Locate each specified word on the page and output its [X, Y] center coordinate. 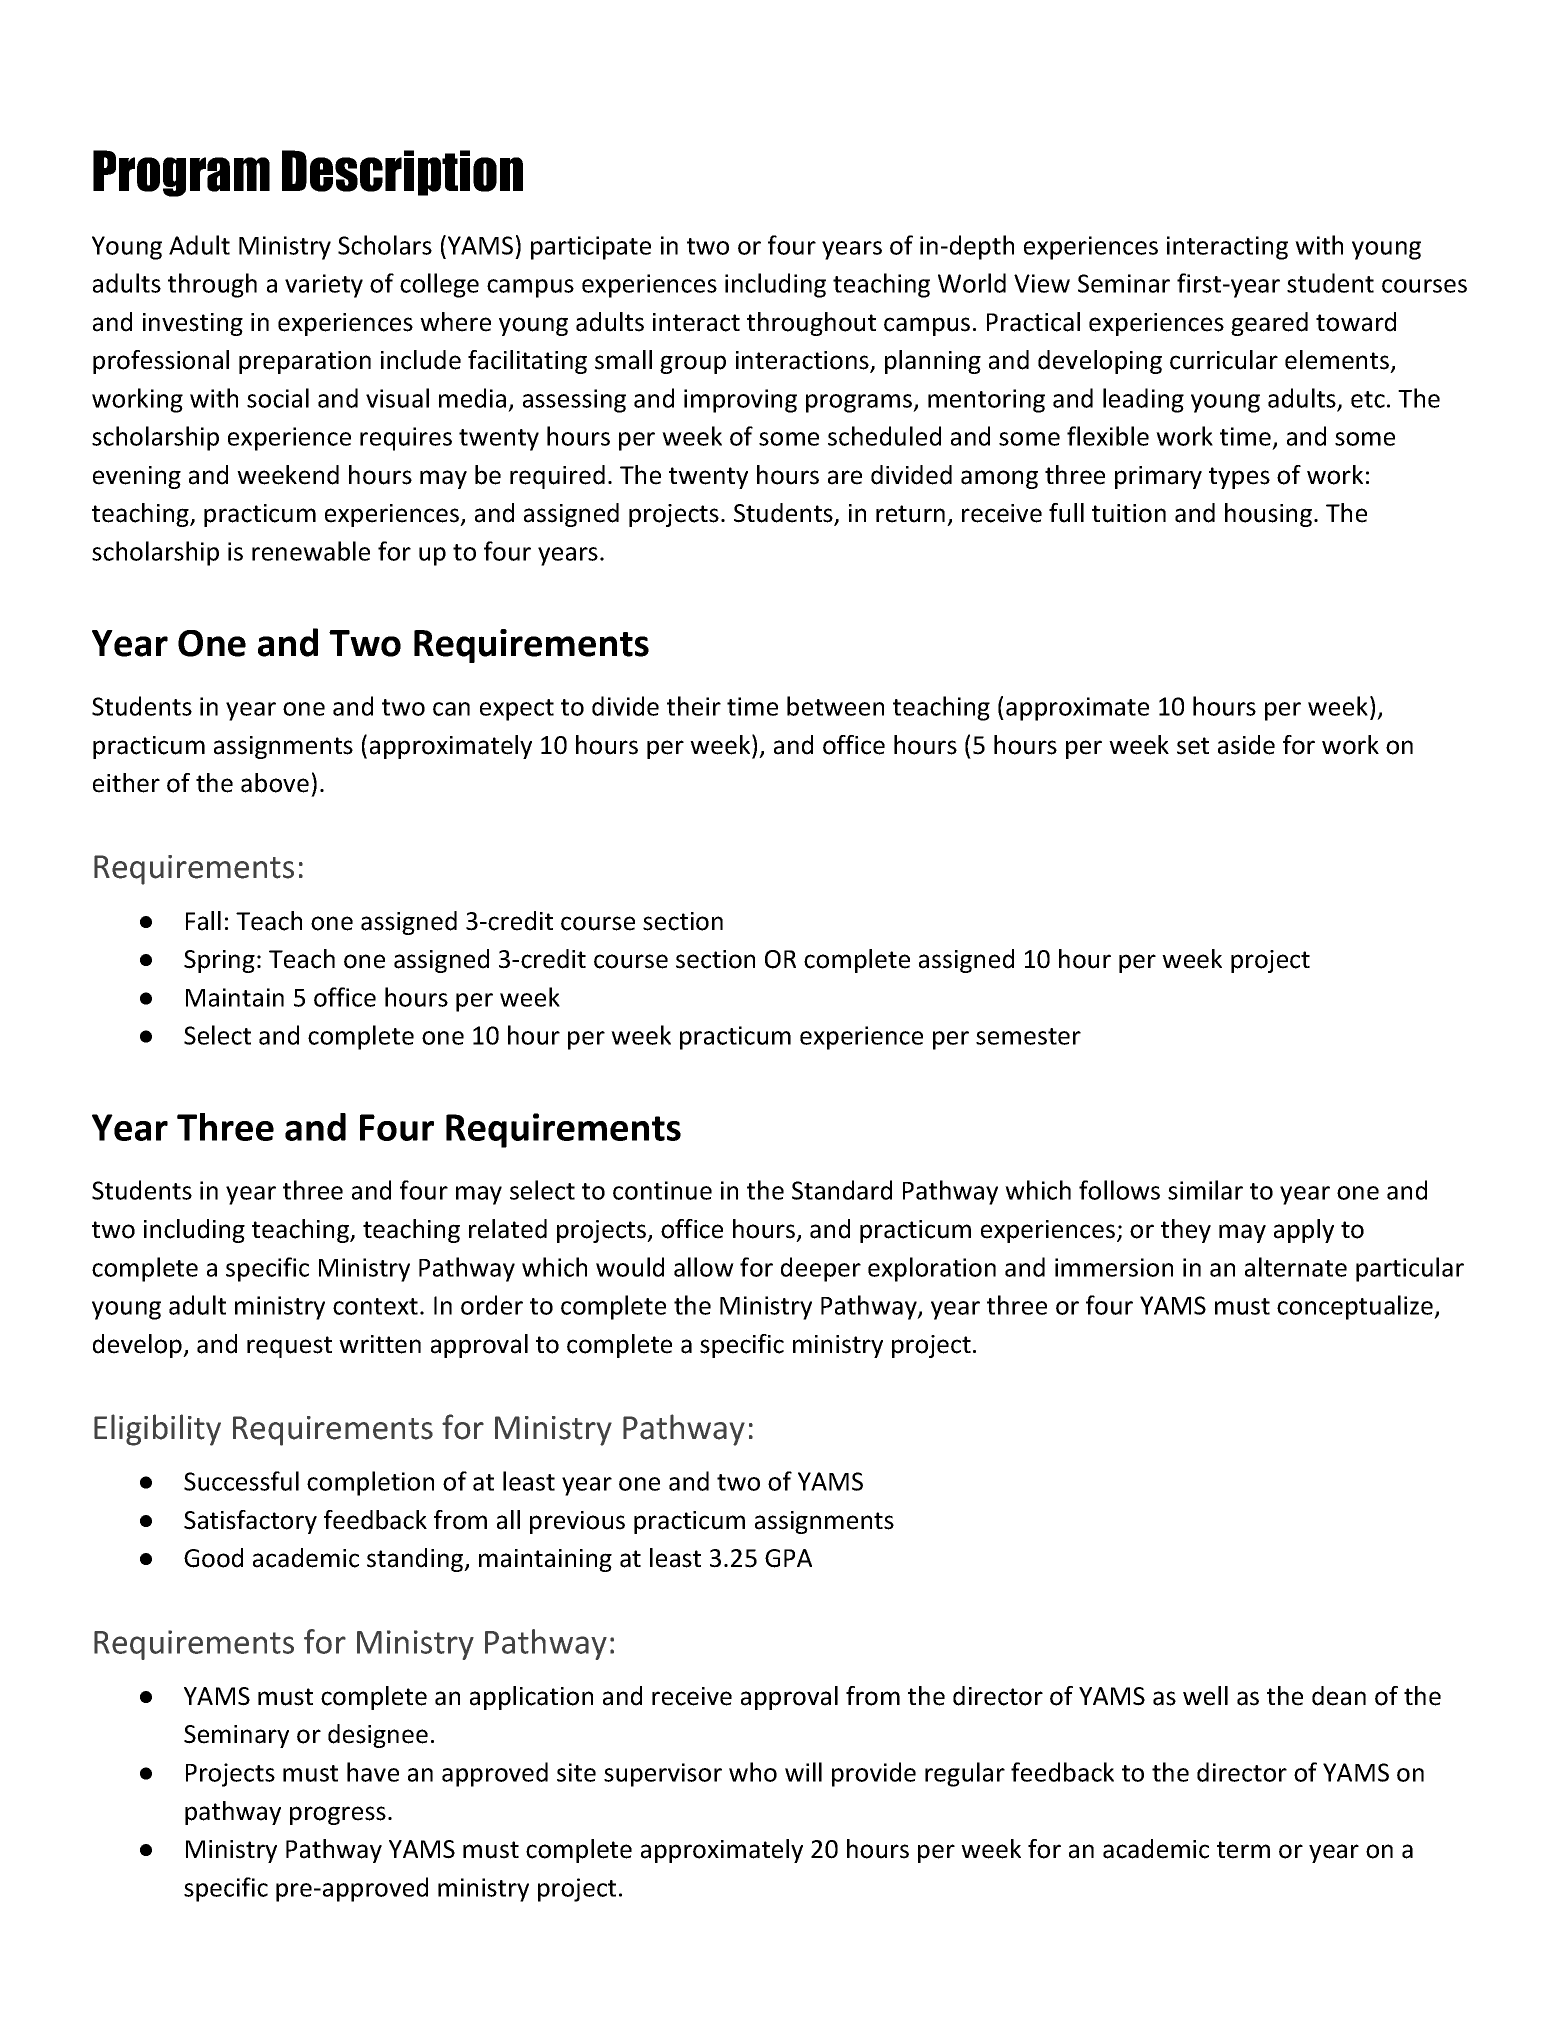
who [753, 1772]
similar [1205, 1190]
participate [591, 248]
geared [1269, 324]
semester [1028, 1036]
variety [324, 286]
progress [338, 1815]
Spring [219, 961]
